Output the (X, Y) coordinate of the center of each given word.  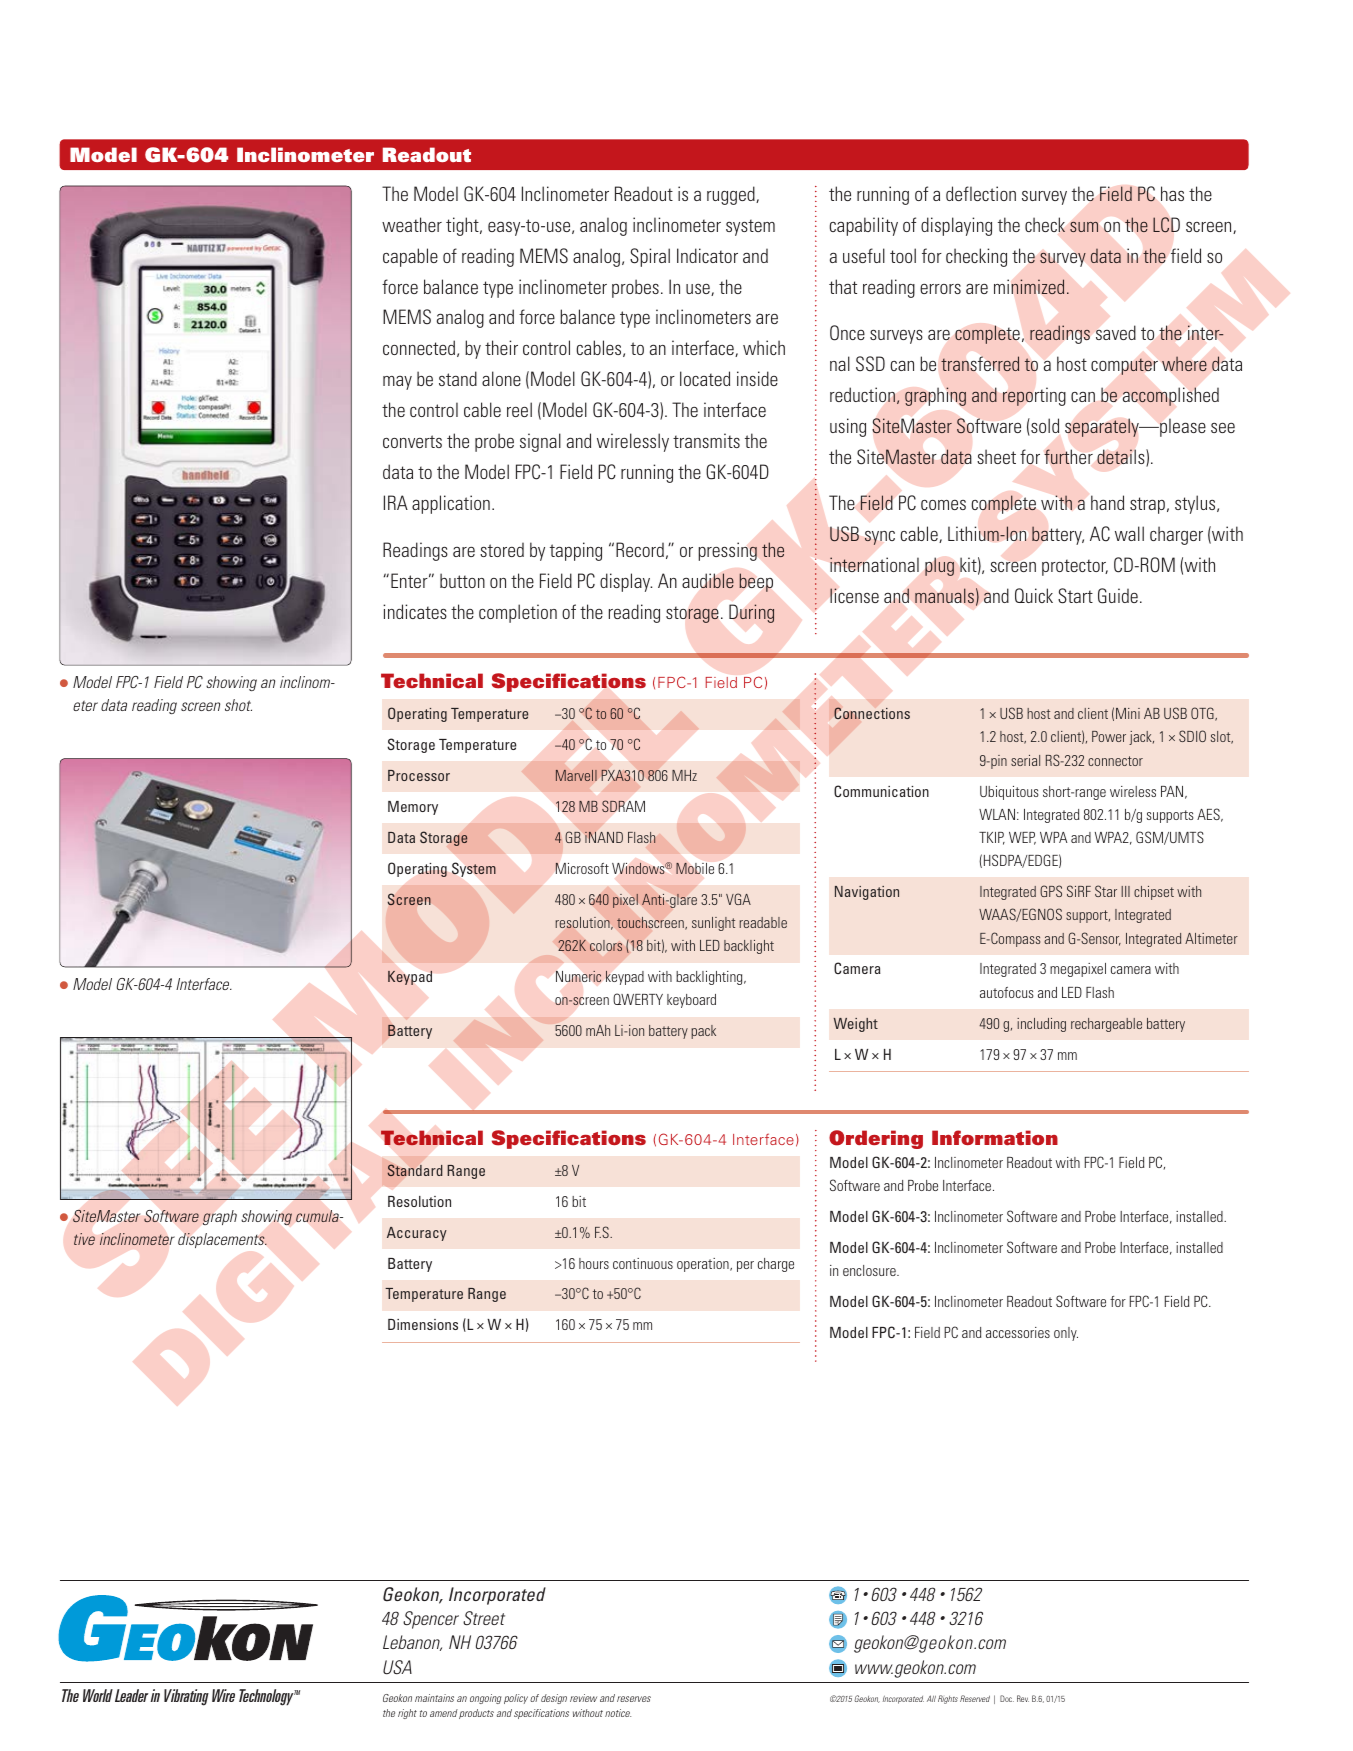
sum (1084, 227)
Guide (1118, 596)
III (1125, 891)
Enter (410, 580)
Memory (413, 808)
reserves (634, 1699)
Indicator (707, 255)
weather (412, 224)
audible (708, 581)
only (1066, 1334)
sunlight (713, 924)
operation (704, 1265)
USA (397, 1667)
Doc (1007, 1698)
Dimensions (423, 1324)
